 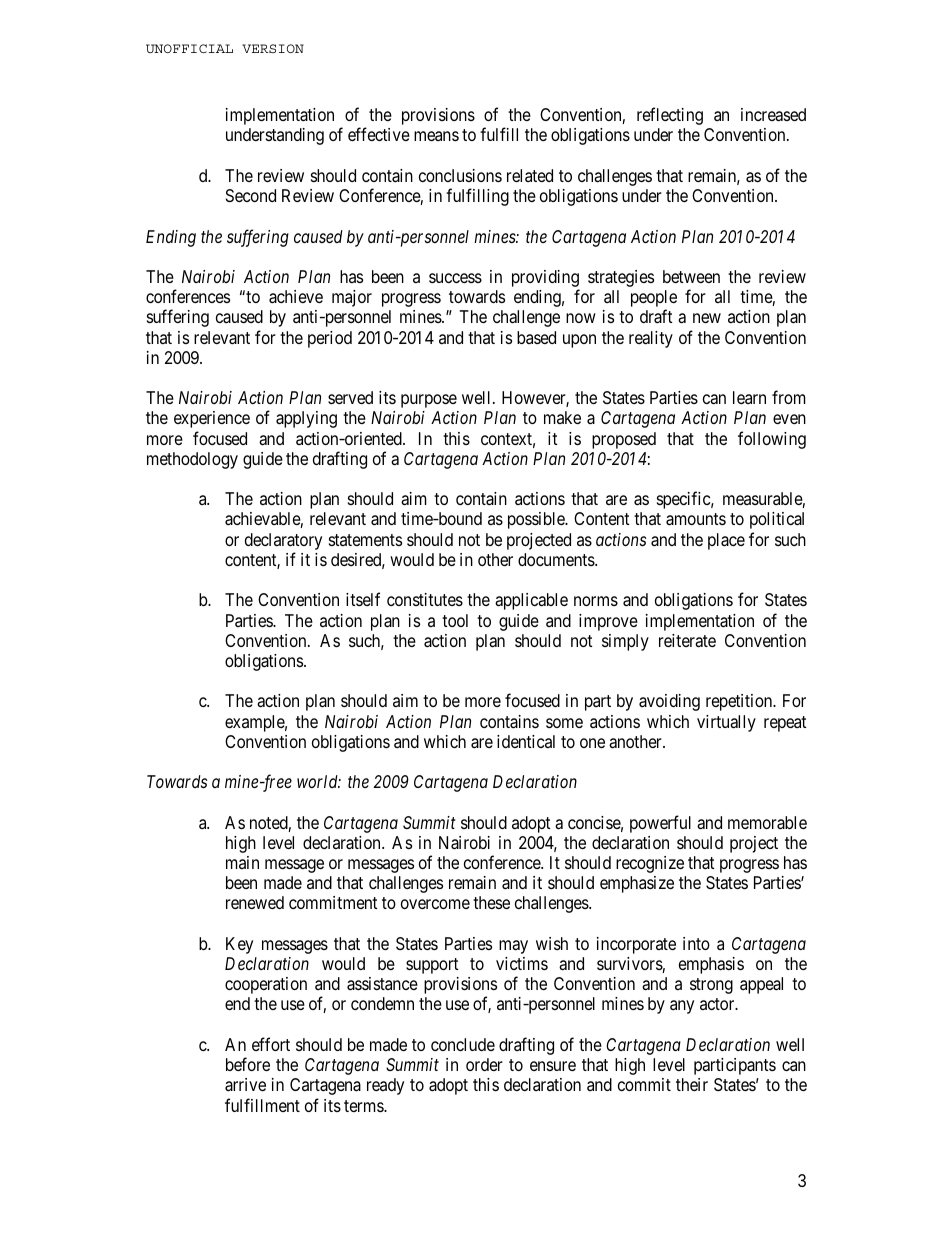 I want to click on order, so click(x=484, y=1064).
